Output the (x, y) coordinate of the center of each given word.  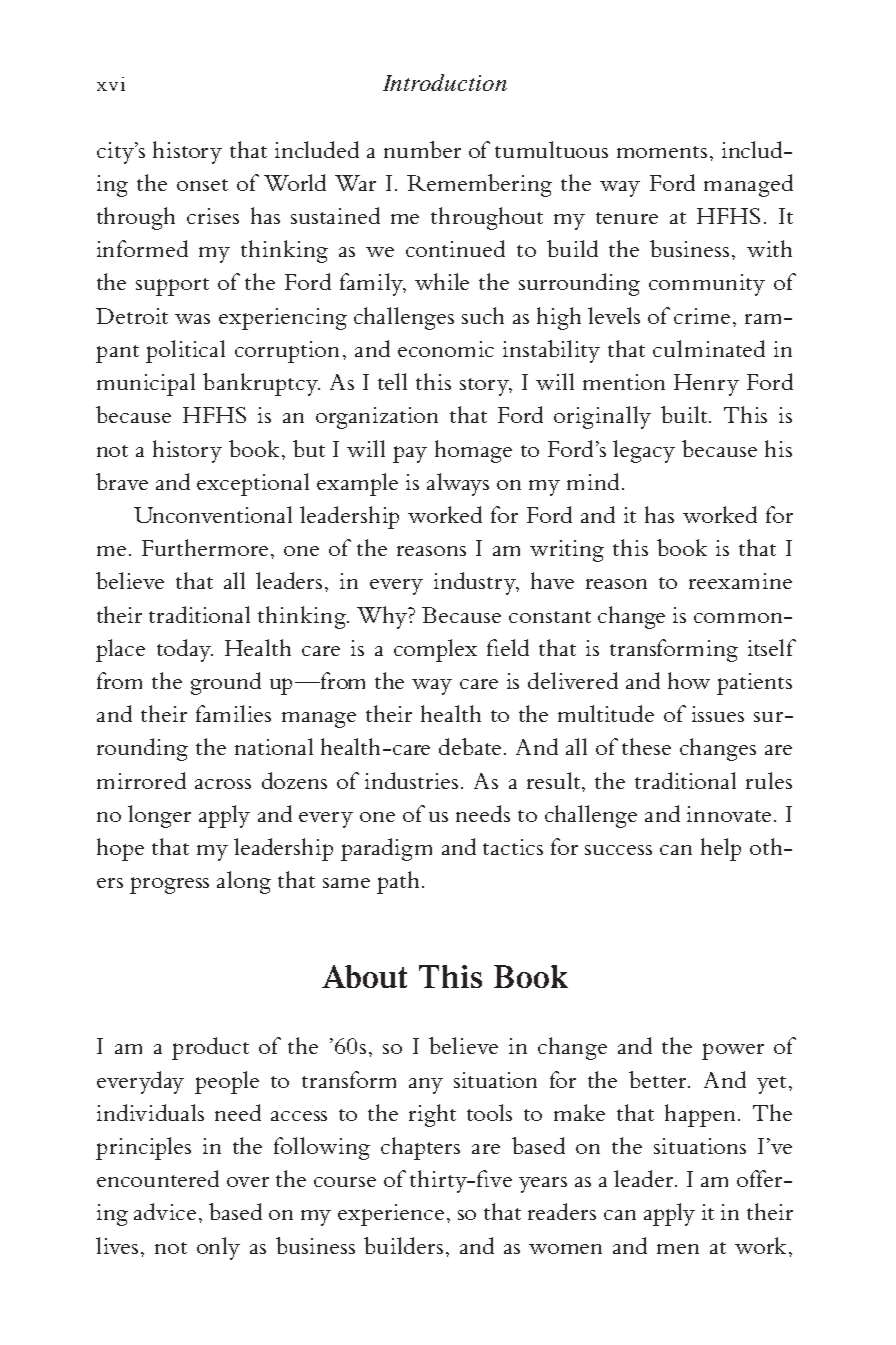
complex (435, 650)
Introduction (445, 82)
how (689, 680)
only (218, 1248)
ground (226, 683)
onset (202, 185)
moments (662, 152)
